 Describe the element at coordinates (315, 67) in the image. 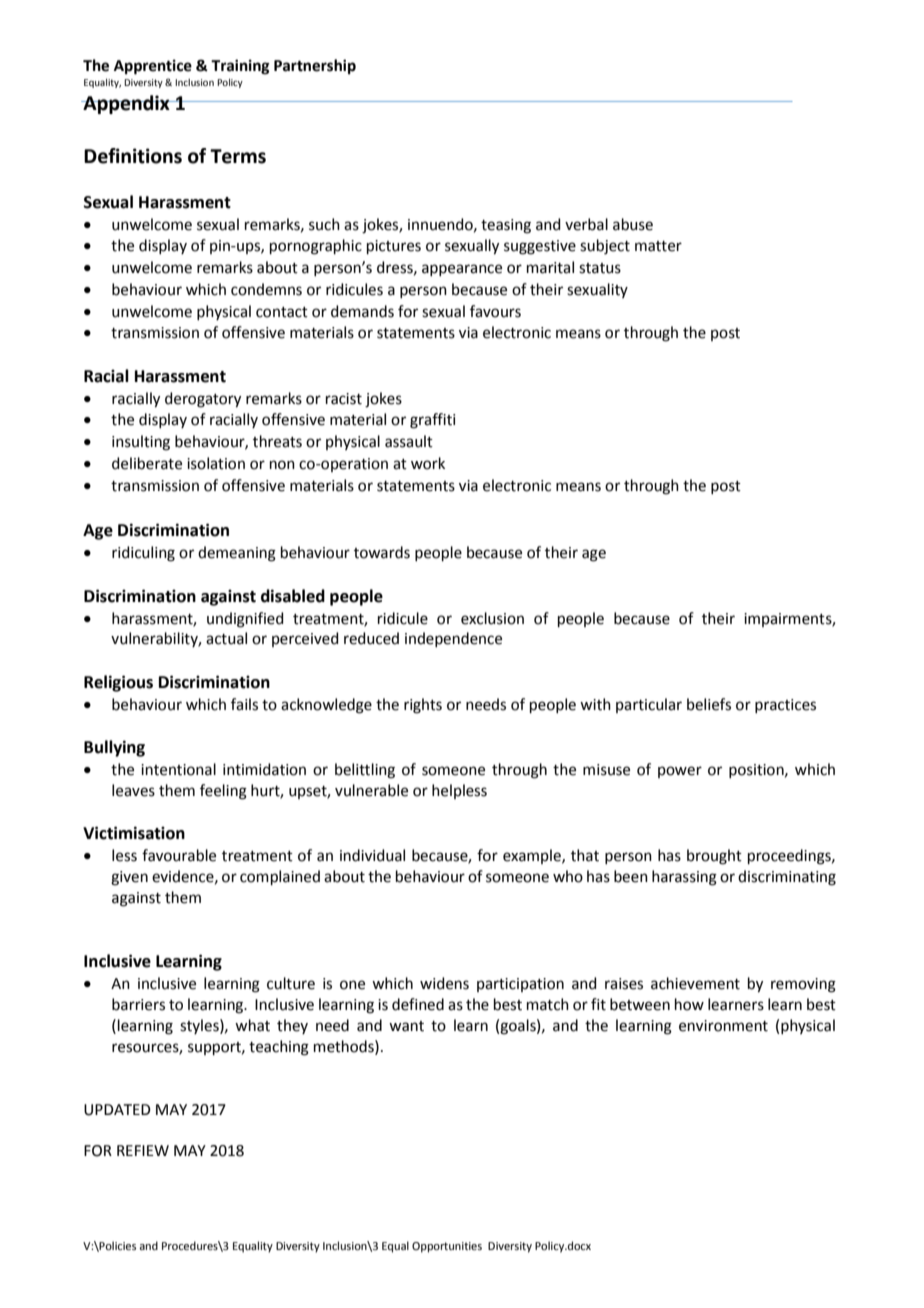

I see `Partnership` at that location.
